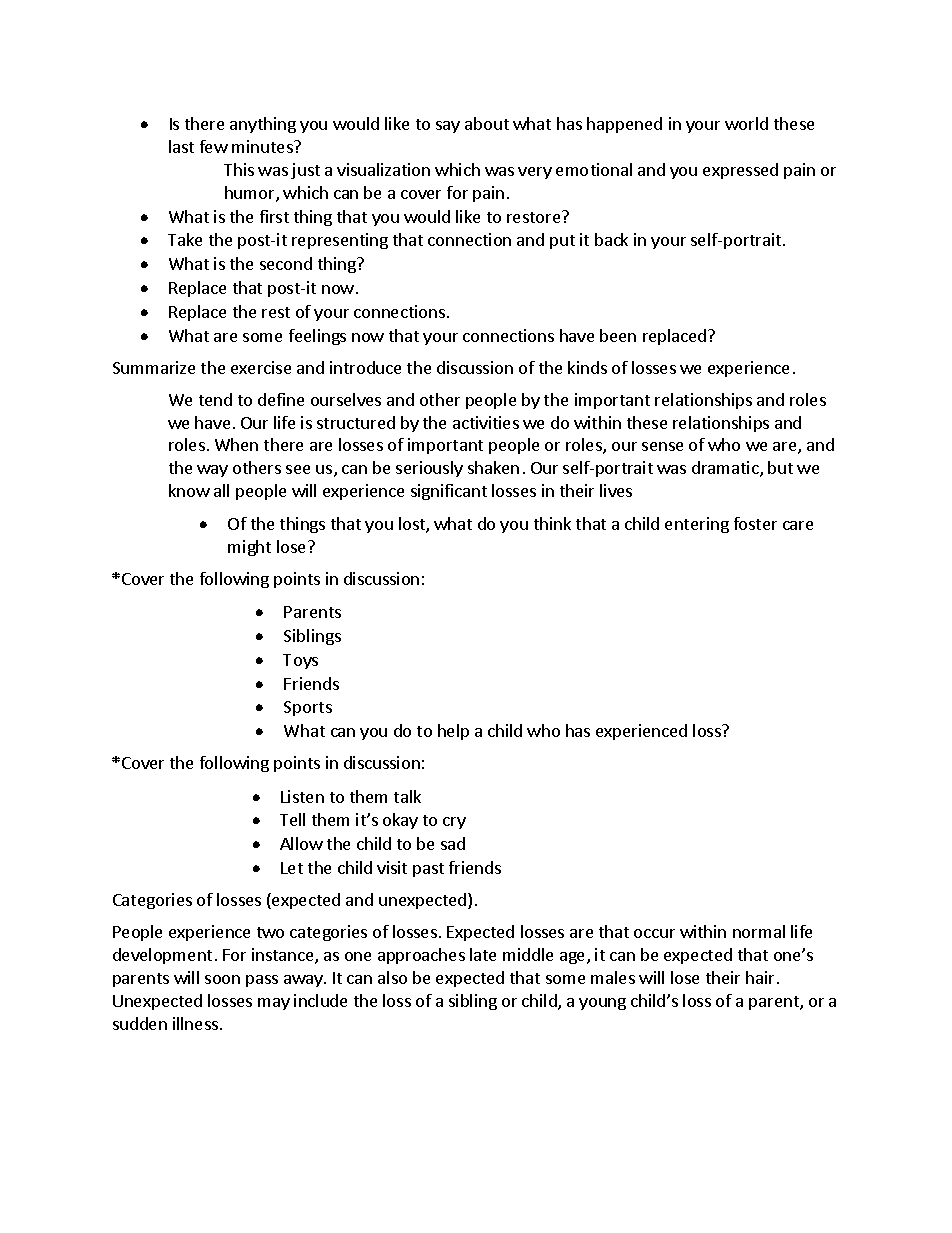 The image size is (952, 1233). Describe the element at coordinates (448, 127) in the page. I see `say` at that location.
